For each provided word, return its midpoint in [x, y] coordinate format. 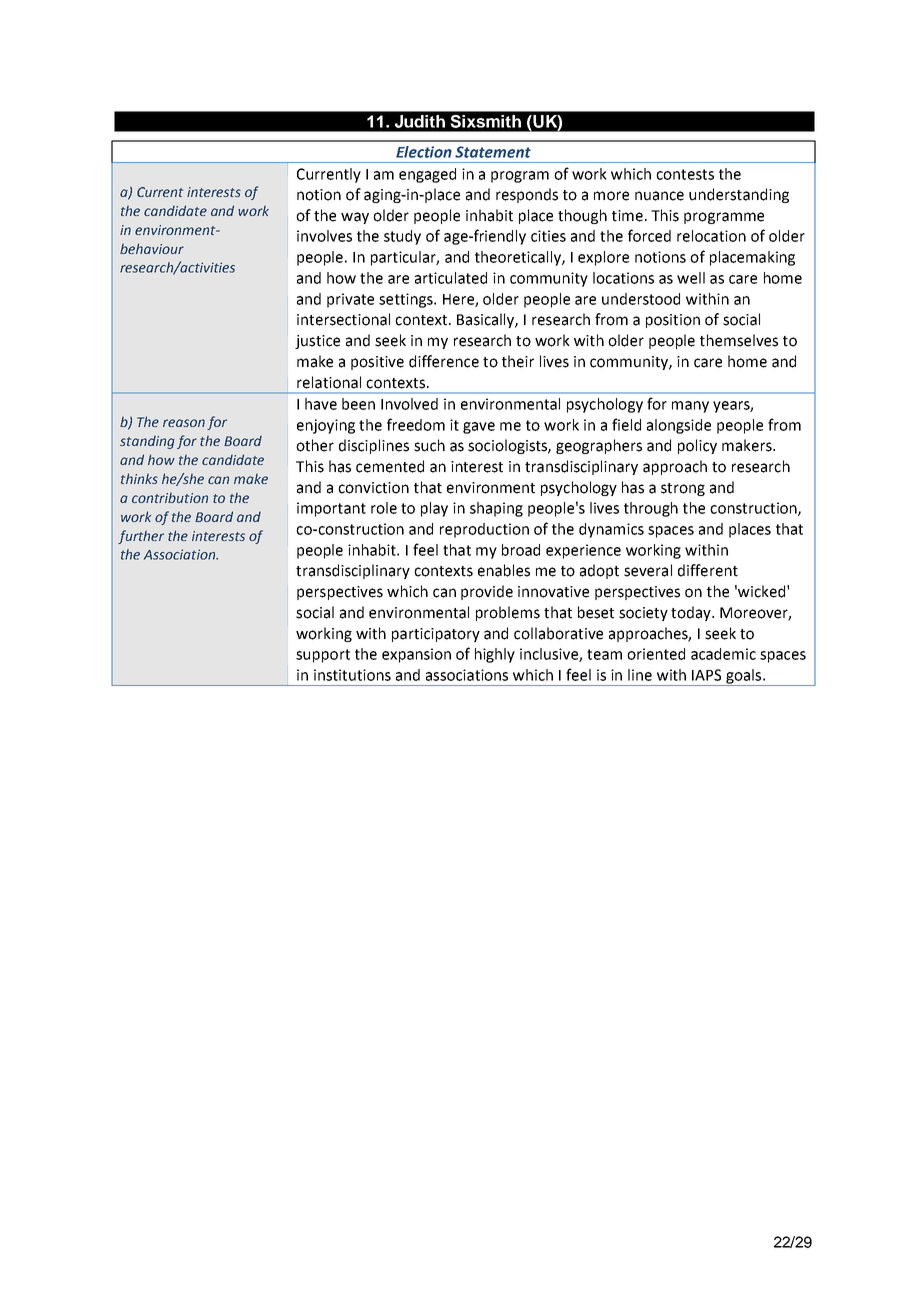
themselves [739, 340]
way [355, 218]
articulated [451, 278]
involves [324, 236]
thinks [139, 478]
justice [317, 342]
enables [504, 570]
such [429, 445]
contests [685, 174]
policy [697, 446]
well [691, 278]
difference [444, 361]
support [323, 656]
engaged [427, 175]
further [141, 537]
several [648, 570]
